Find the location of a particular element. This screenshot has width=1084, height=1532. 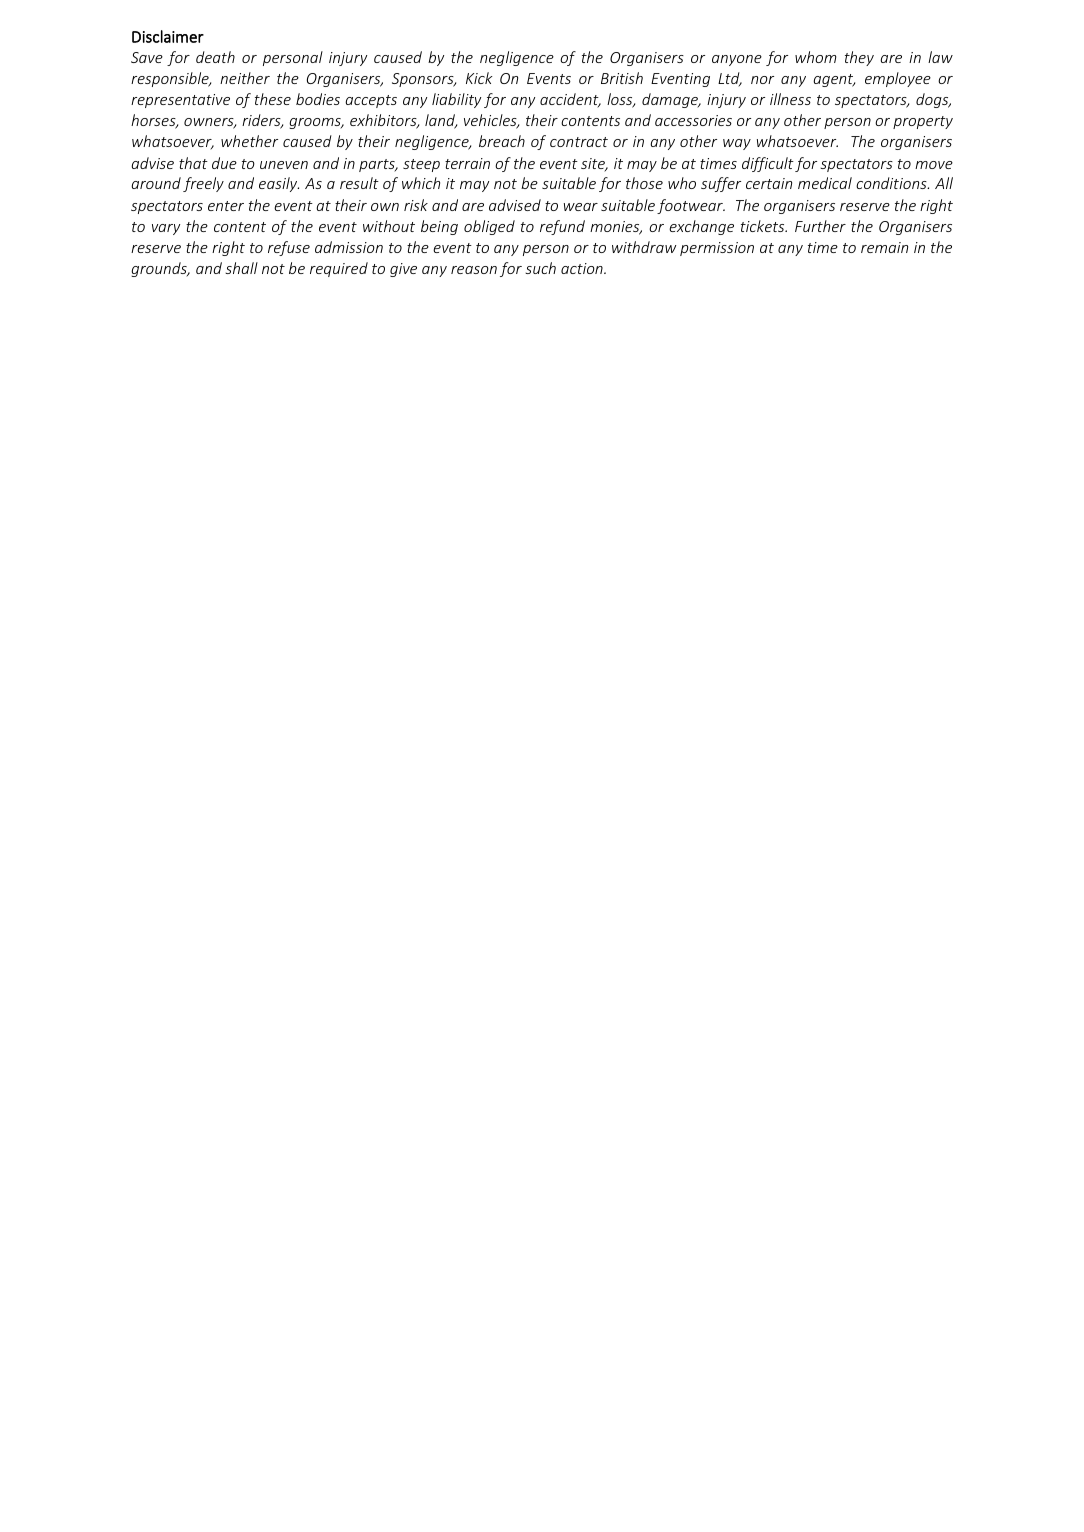

representative is located at coordinates (180, 101).
